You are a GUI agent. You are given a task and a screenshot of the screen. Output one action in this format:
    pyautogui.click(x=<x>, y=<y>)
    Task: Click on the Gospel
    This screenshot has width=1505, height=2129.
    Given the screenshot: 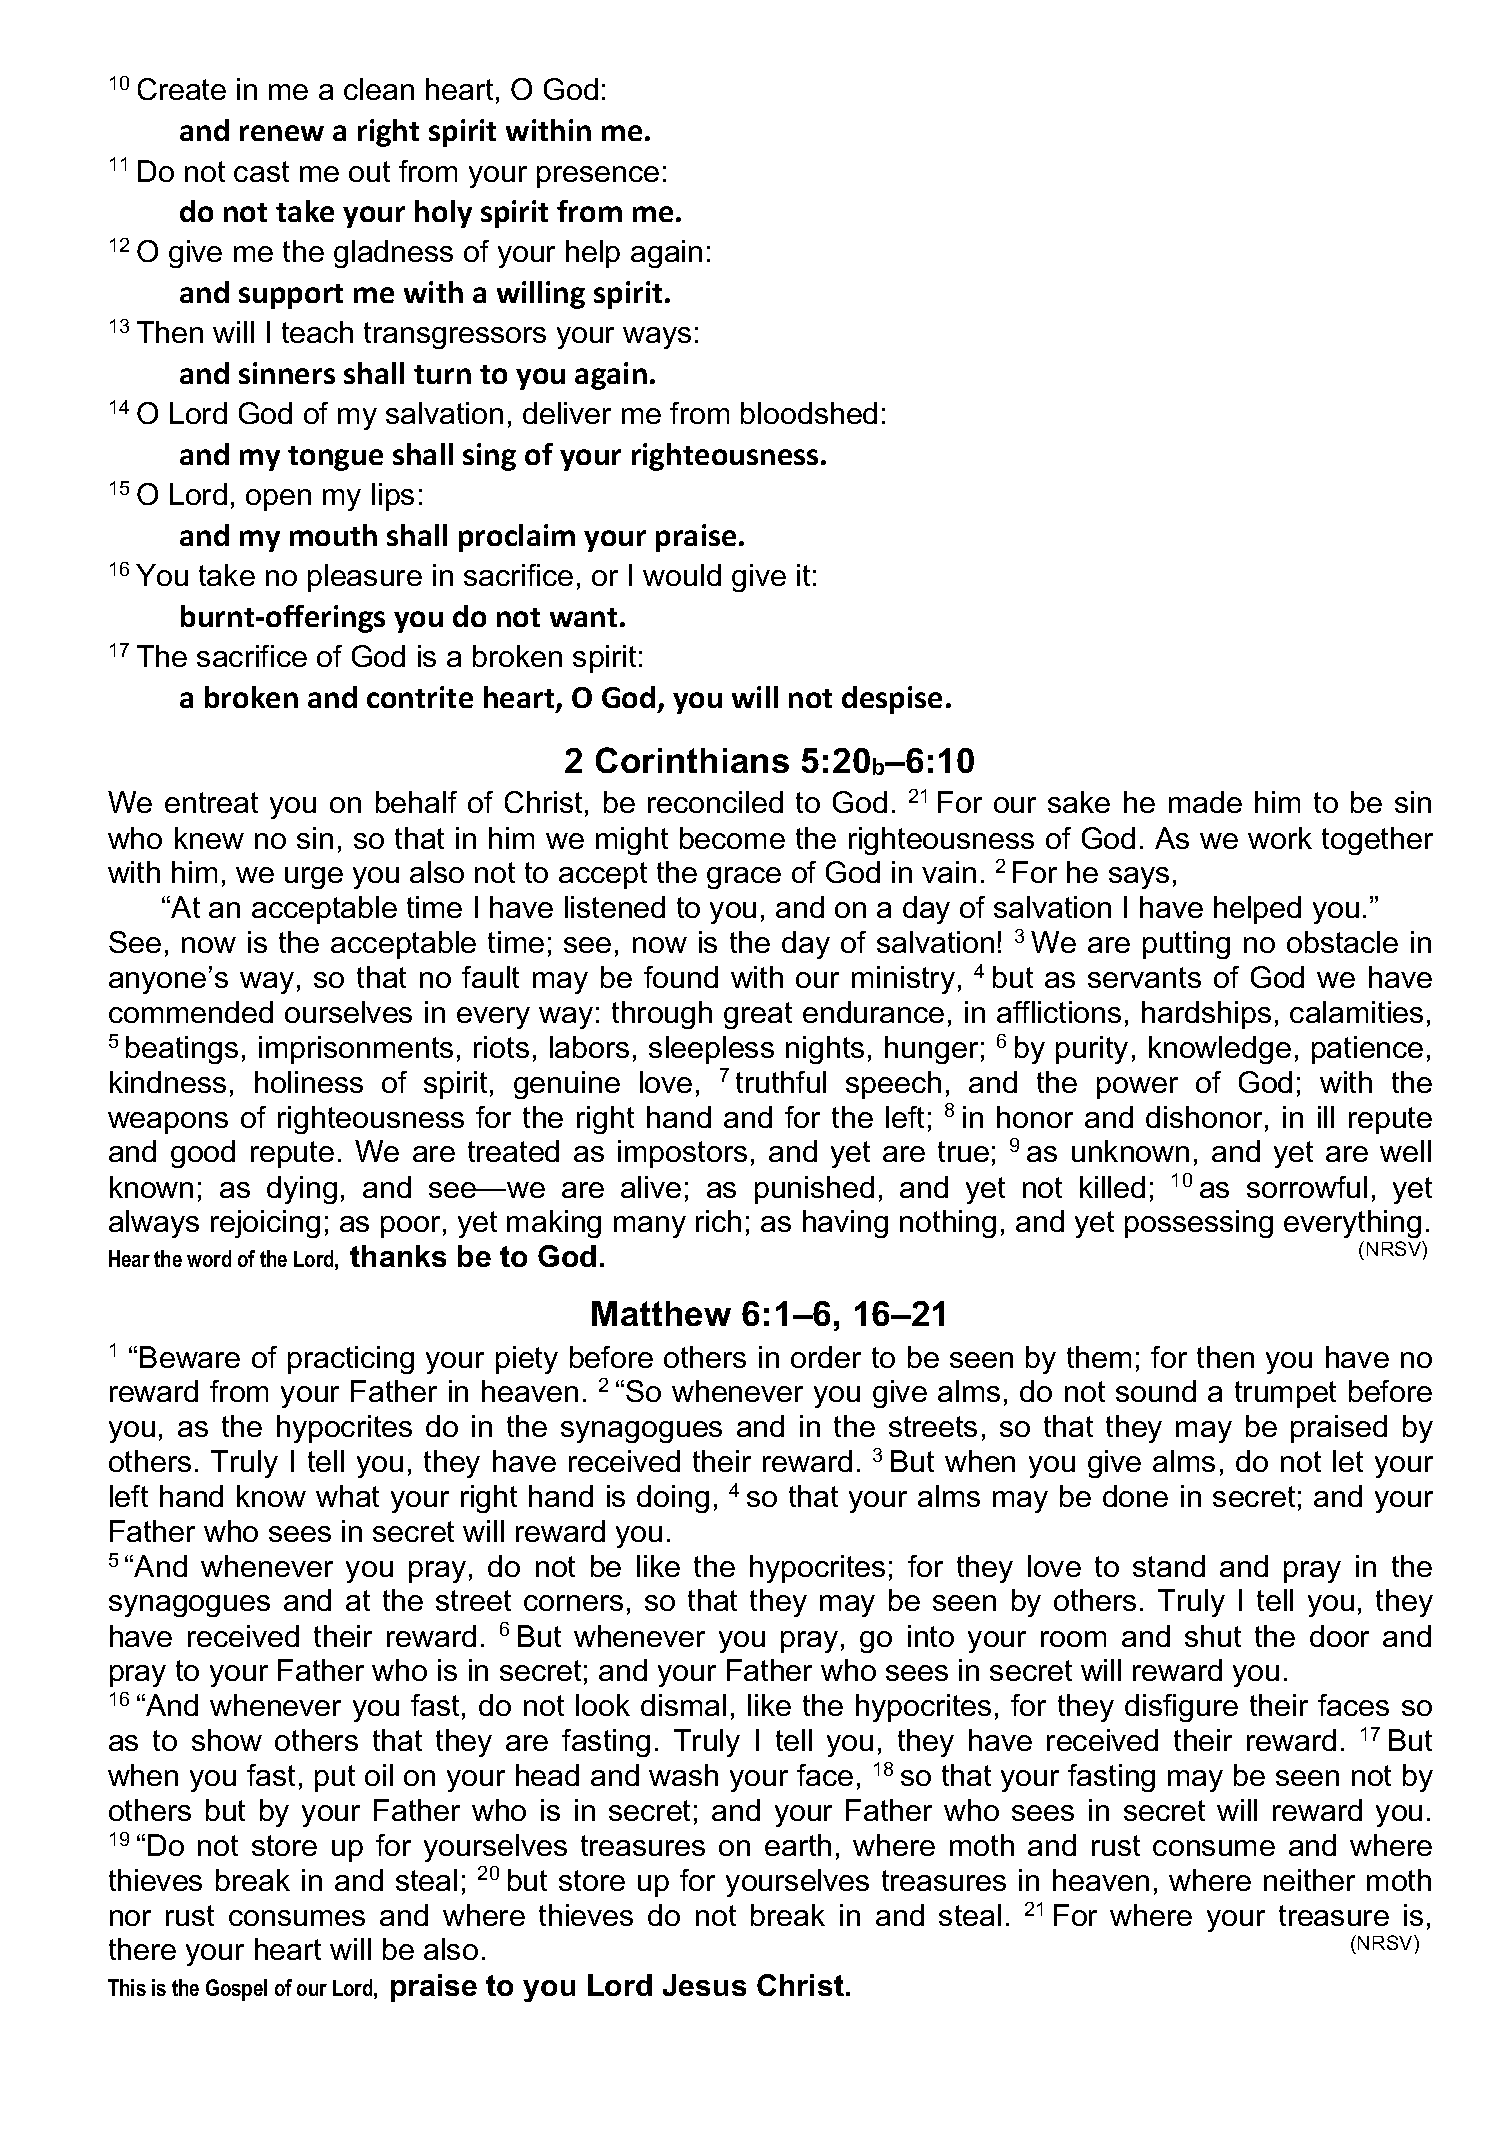 What is the action you would take?
    pyautogui.click(x=236, y=1990)
